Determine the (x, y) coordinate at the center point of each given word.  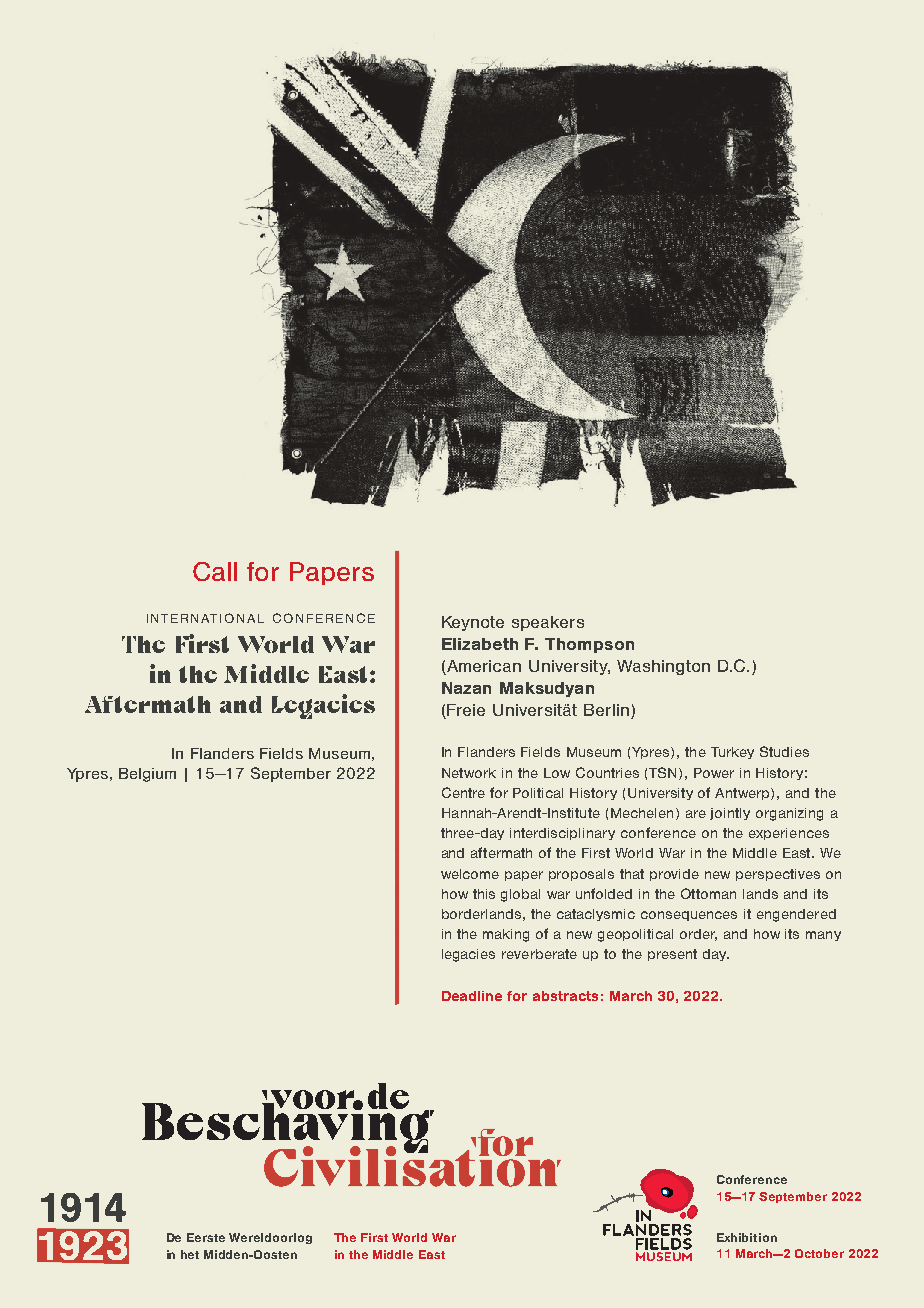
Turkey (732, 753)
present (672, 955)
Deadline (472, 996)
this (484, 894)
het (190, 1254)
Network (469, 773)
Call (215, 571)
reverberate (539, 954)
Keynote (473, 623)
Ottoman (708, 893)
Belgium (147, 775)
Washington (663, 667)
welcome (470, 874)
